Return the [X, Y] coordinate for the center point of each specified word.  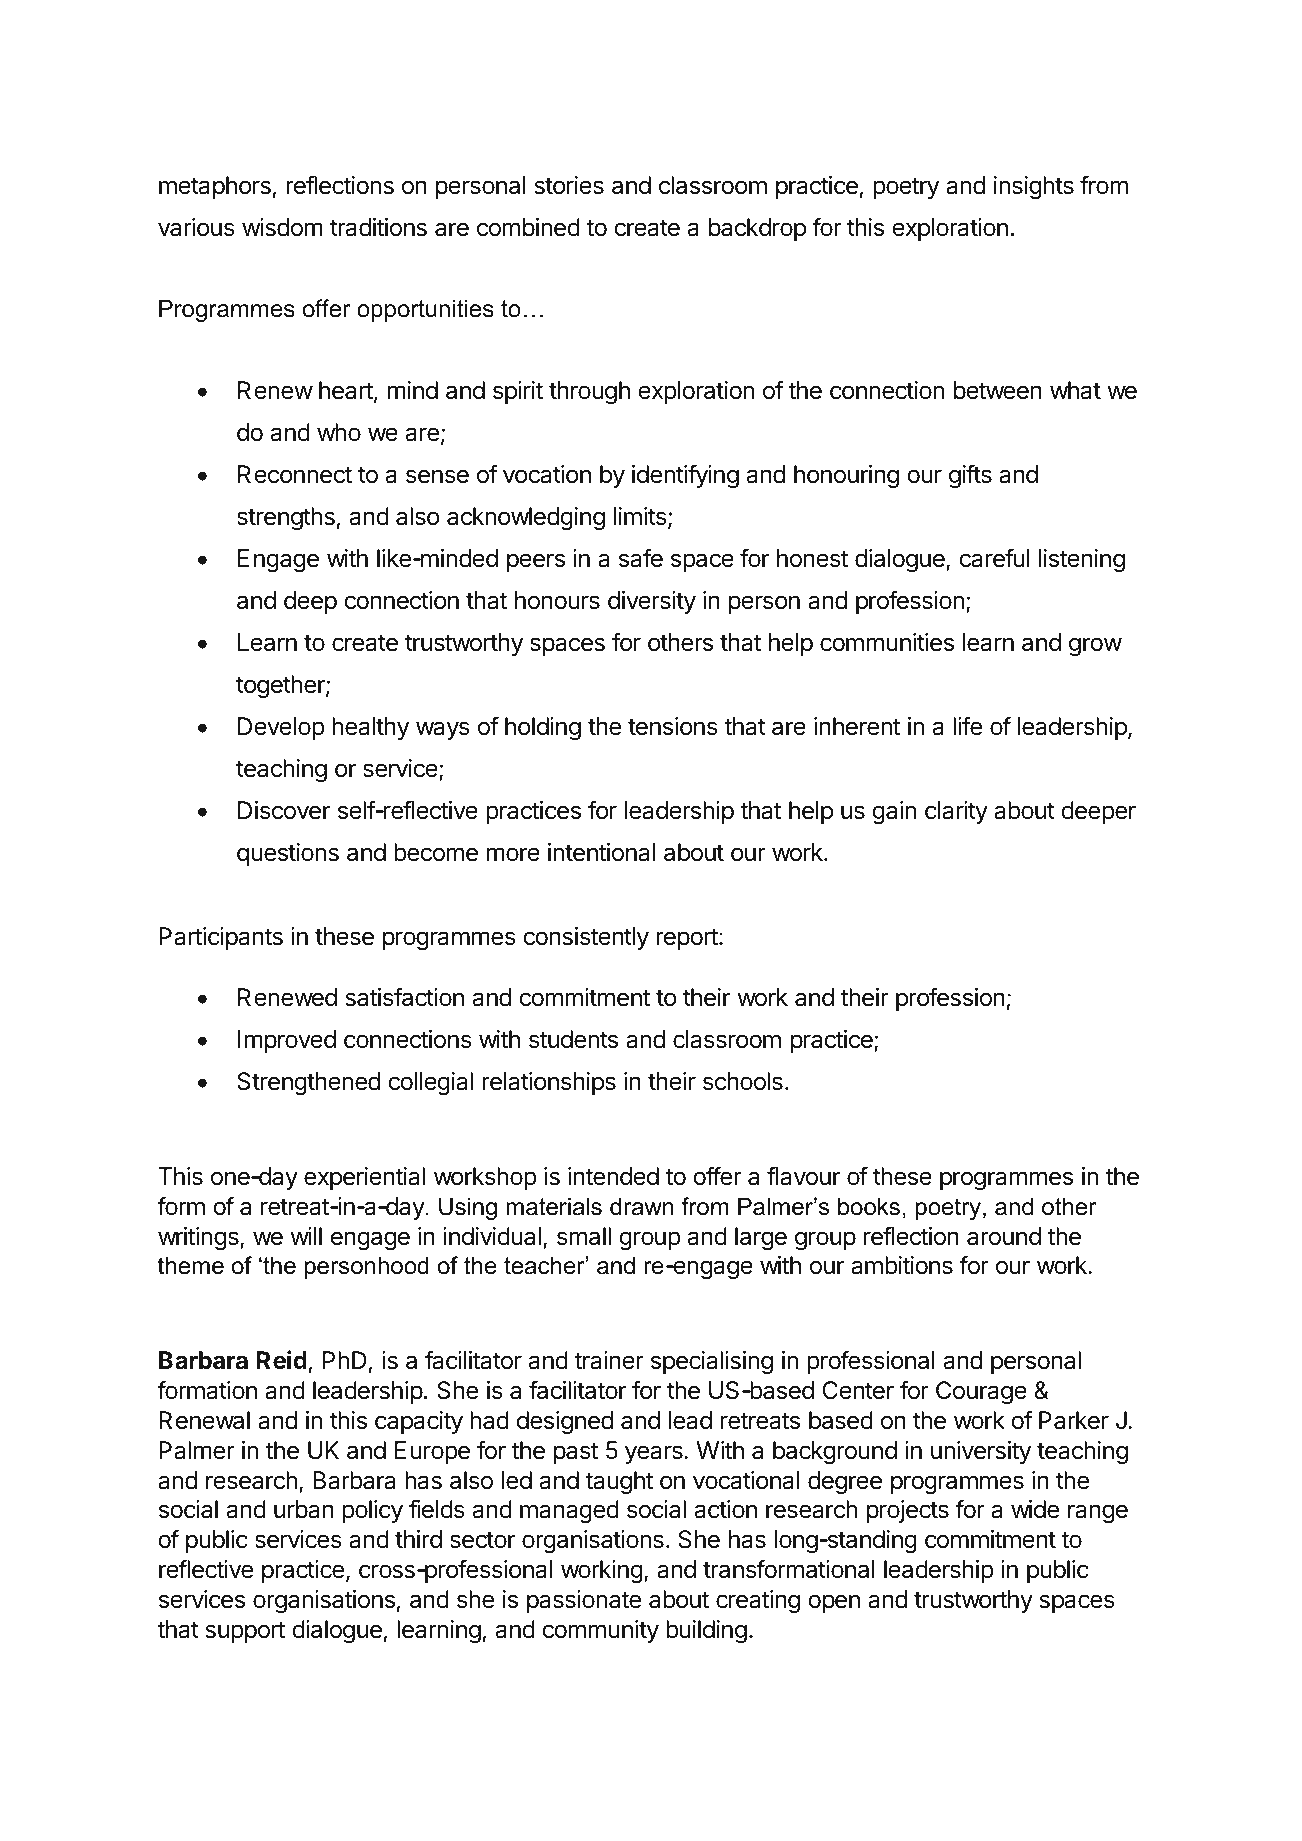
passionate [584, 1601]
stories [569, 185]
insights [1034, 187]
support [245, 1632]
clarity [956, 812]
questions [288, 854]
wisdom [282, 227]
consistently [586, 938]
